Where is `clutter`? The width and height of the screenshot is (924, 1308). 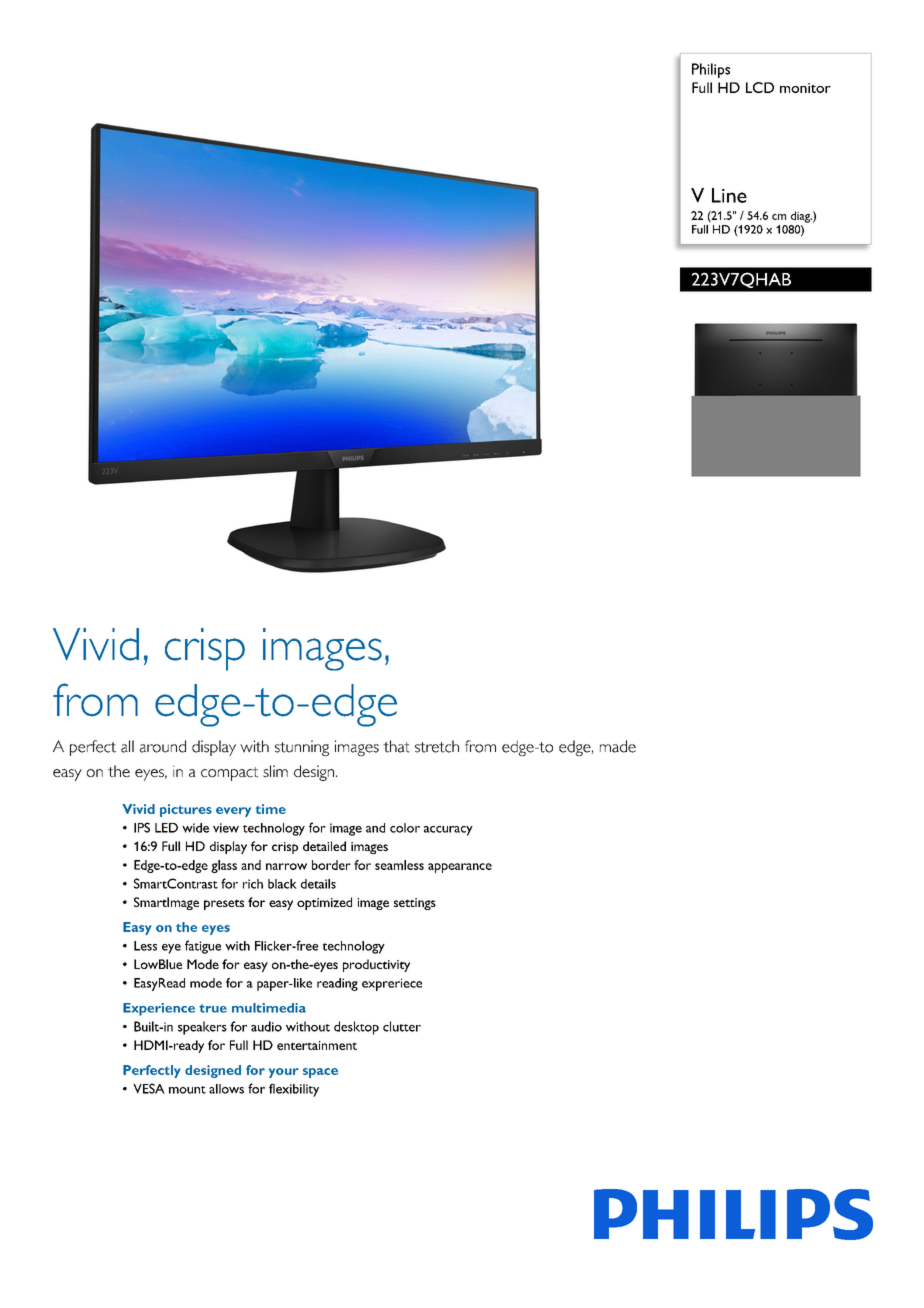 clutter is located at coordinates (402, 1026).
